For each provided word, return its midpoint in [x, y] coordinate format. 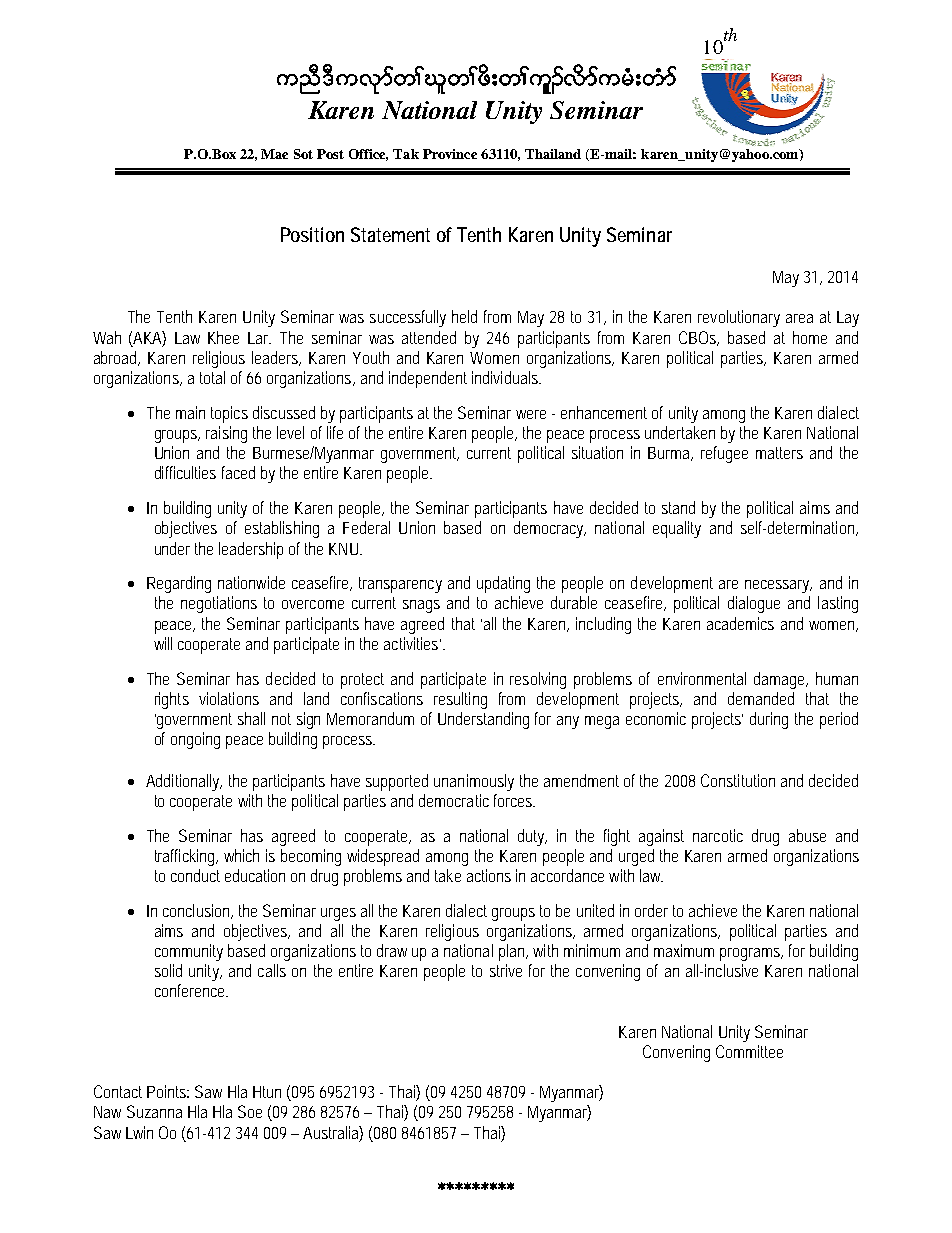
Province [450, 154]
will [163, 643]
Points [168, 1091]
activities [414, 643]
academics [740, 623]
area [799, 318]
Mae [274, 154]
